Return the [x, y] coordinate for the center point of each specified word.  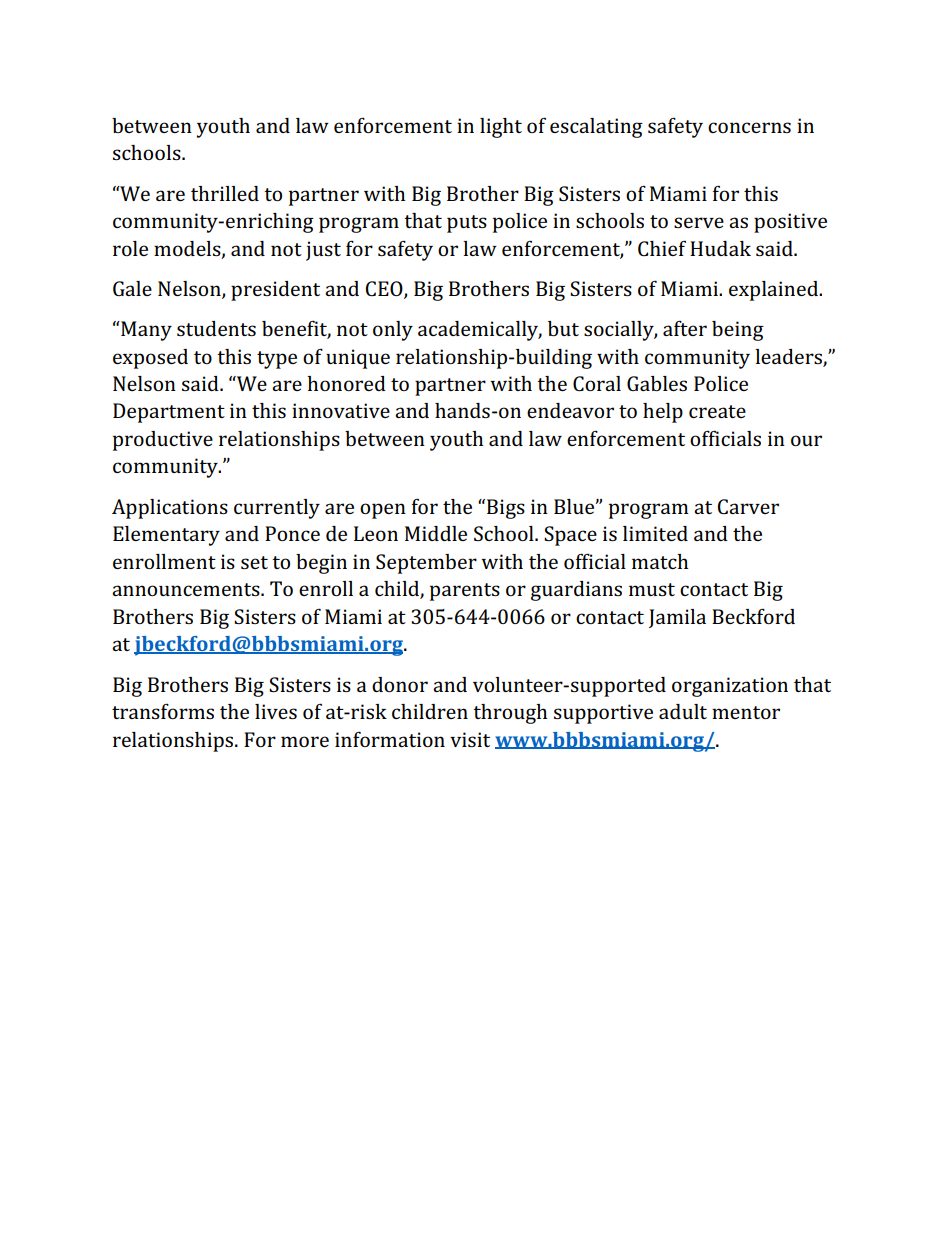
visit [470, 739]
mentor [746, 712]
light [501, 128]
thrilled [225, 193]
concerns [749, 127]
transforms [163, 711]
